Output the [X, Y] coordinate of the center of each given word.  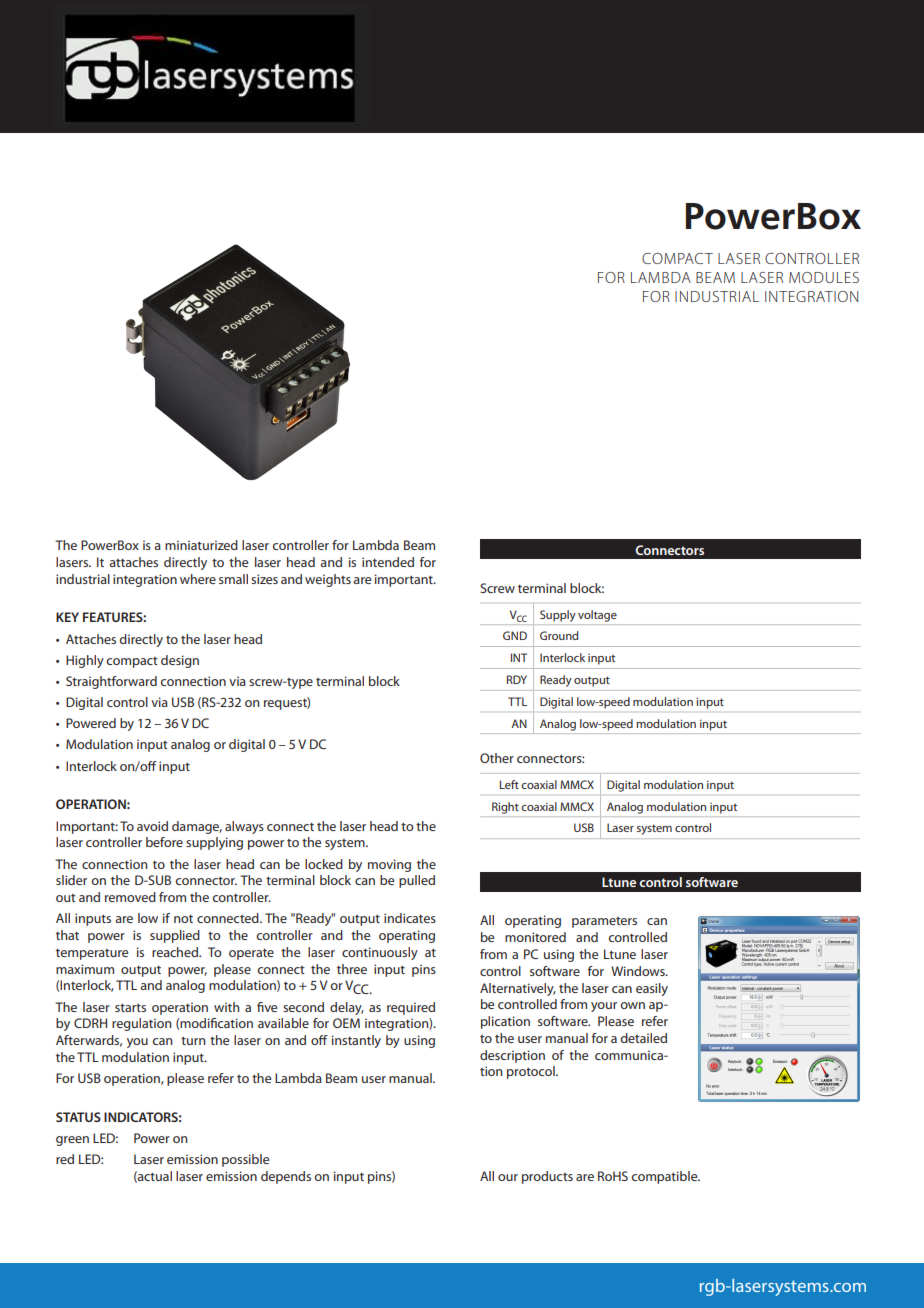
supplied [175, 936]
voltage [597, 616]
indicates [410, 918]
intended [388, 562]
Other [497, 758]
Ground [559, 635]
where [198, 579]
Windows [639, 971]
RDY [517, 679]
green [72, 1141]
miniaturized [201, 545]
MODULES [824, 277]
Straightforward [111, 682]
